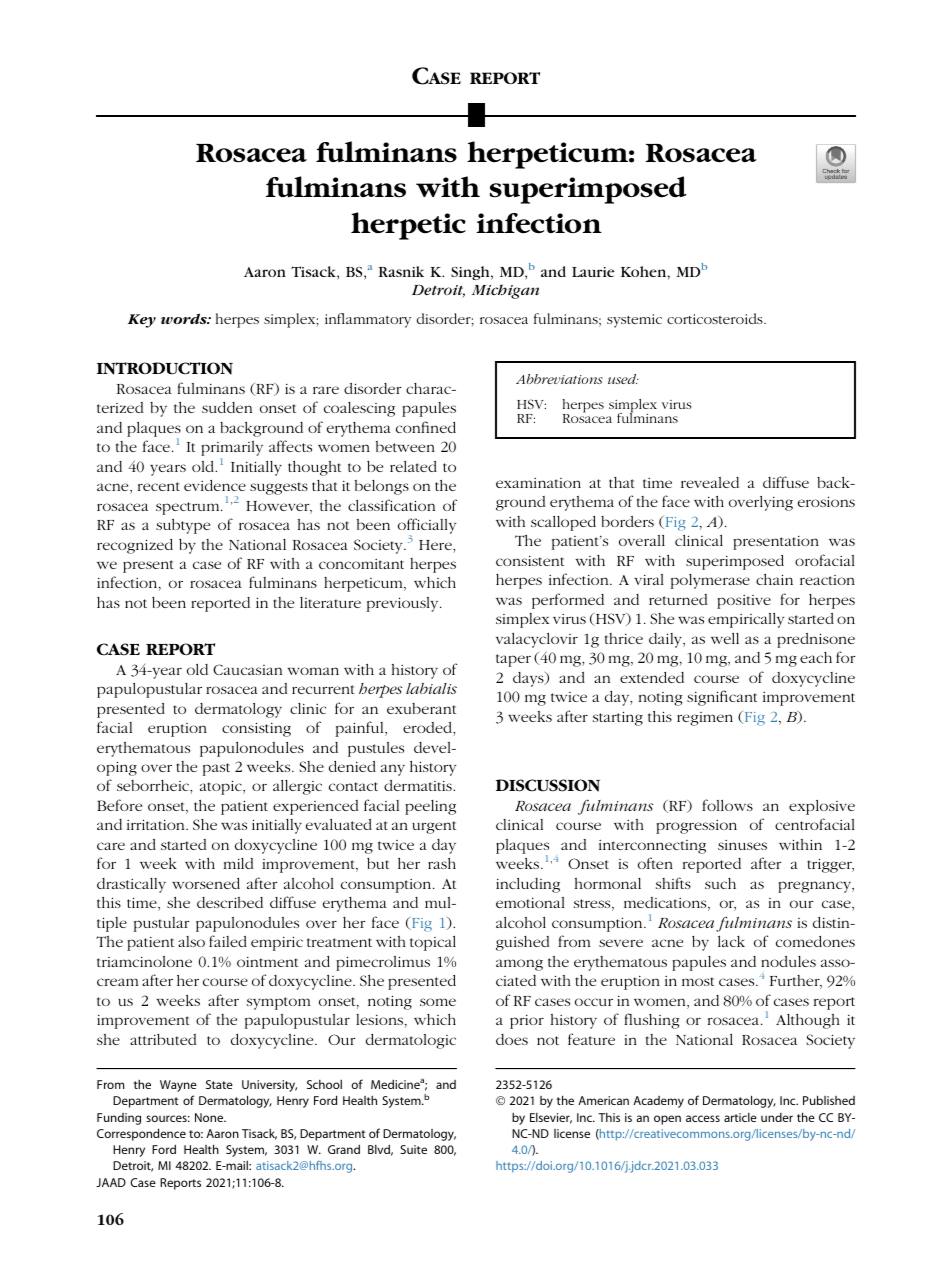 Image resolution: width=952 pixels, height=1275 pixels. I want to click on mild, so click(239, 863).
